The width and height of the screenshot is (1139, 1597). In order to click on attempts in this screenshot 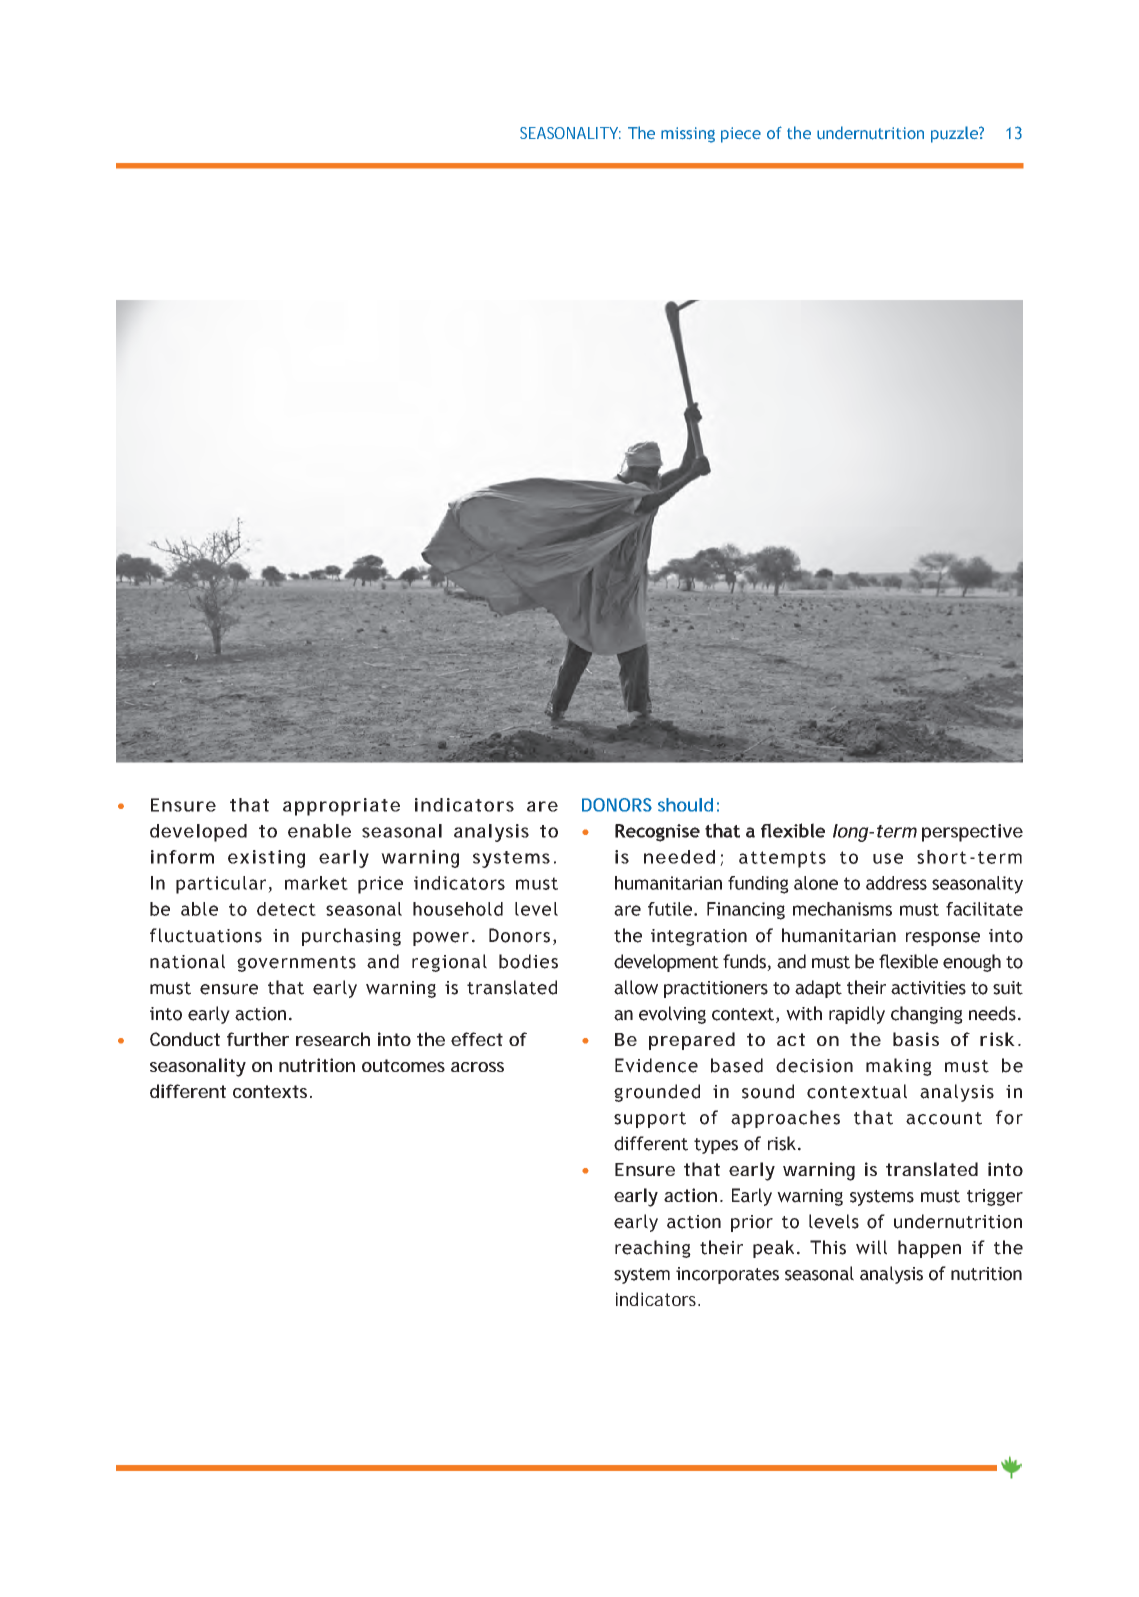, I will do `click(782, 859)`.
